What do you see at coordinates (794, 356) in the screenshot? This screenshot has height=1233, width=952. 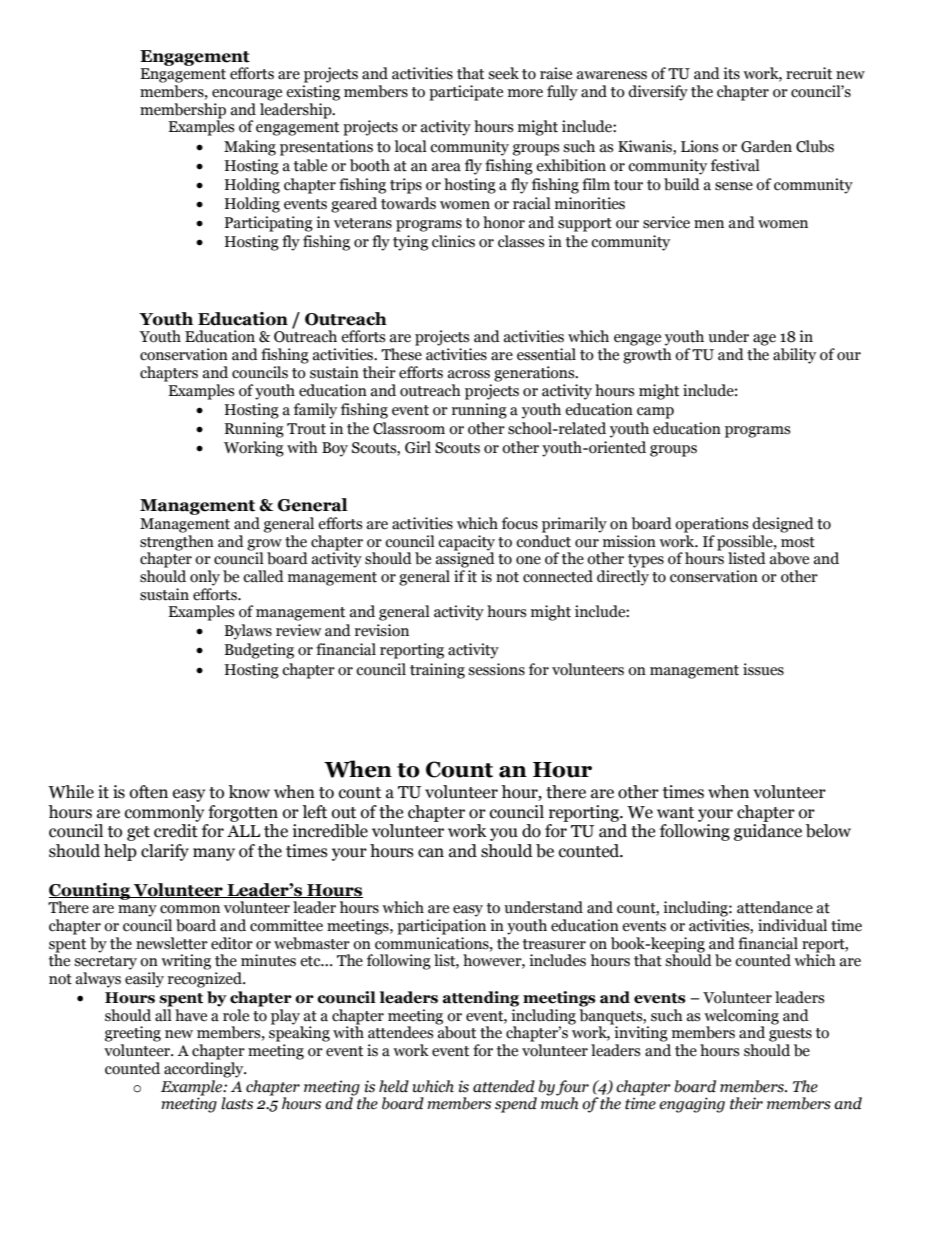 I see `ability` at bounding box center [794, 356].
